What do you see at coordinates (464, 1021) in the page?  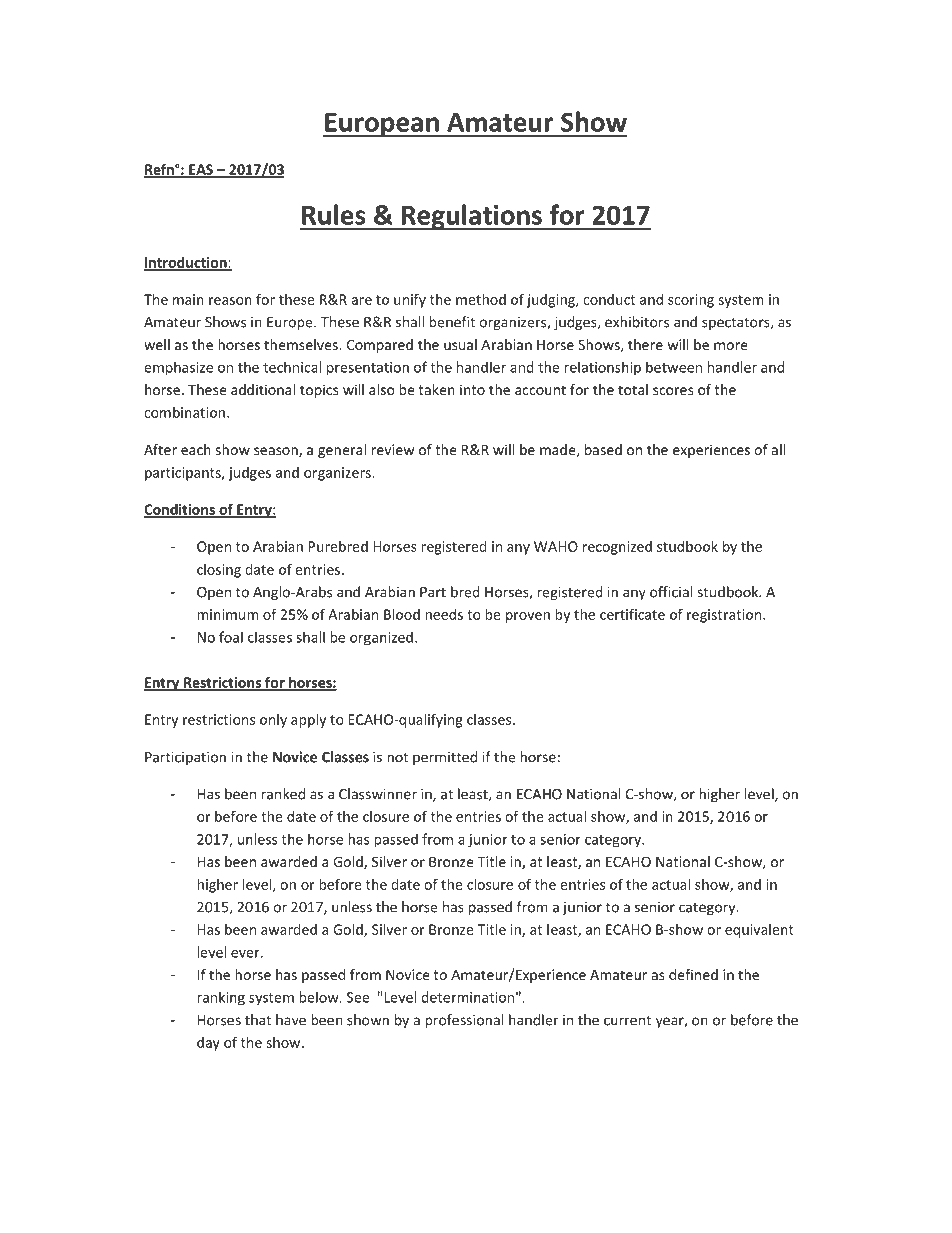 I see `professional` at bounding box center [464, 1021].
